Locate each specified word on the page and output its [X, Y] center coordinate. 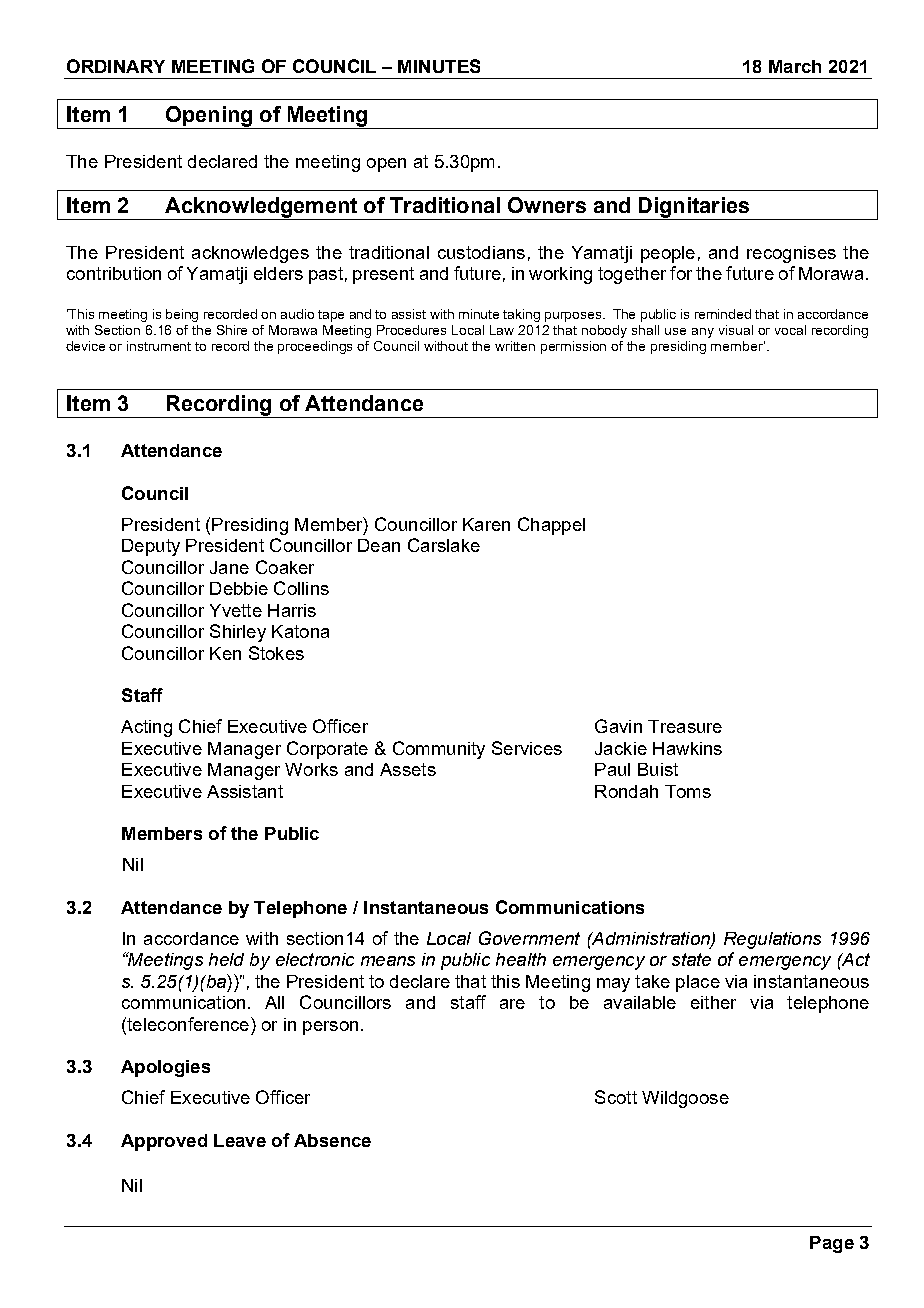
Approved [164, 1142]
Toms [688, 791]
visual [736, 330]
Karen [486, 524]
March [795, 66]
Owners [547, 205]
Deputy [151, 547]
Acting [146, 728]
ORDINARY [116, 66]
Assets [408, 769]
